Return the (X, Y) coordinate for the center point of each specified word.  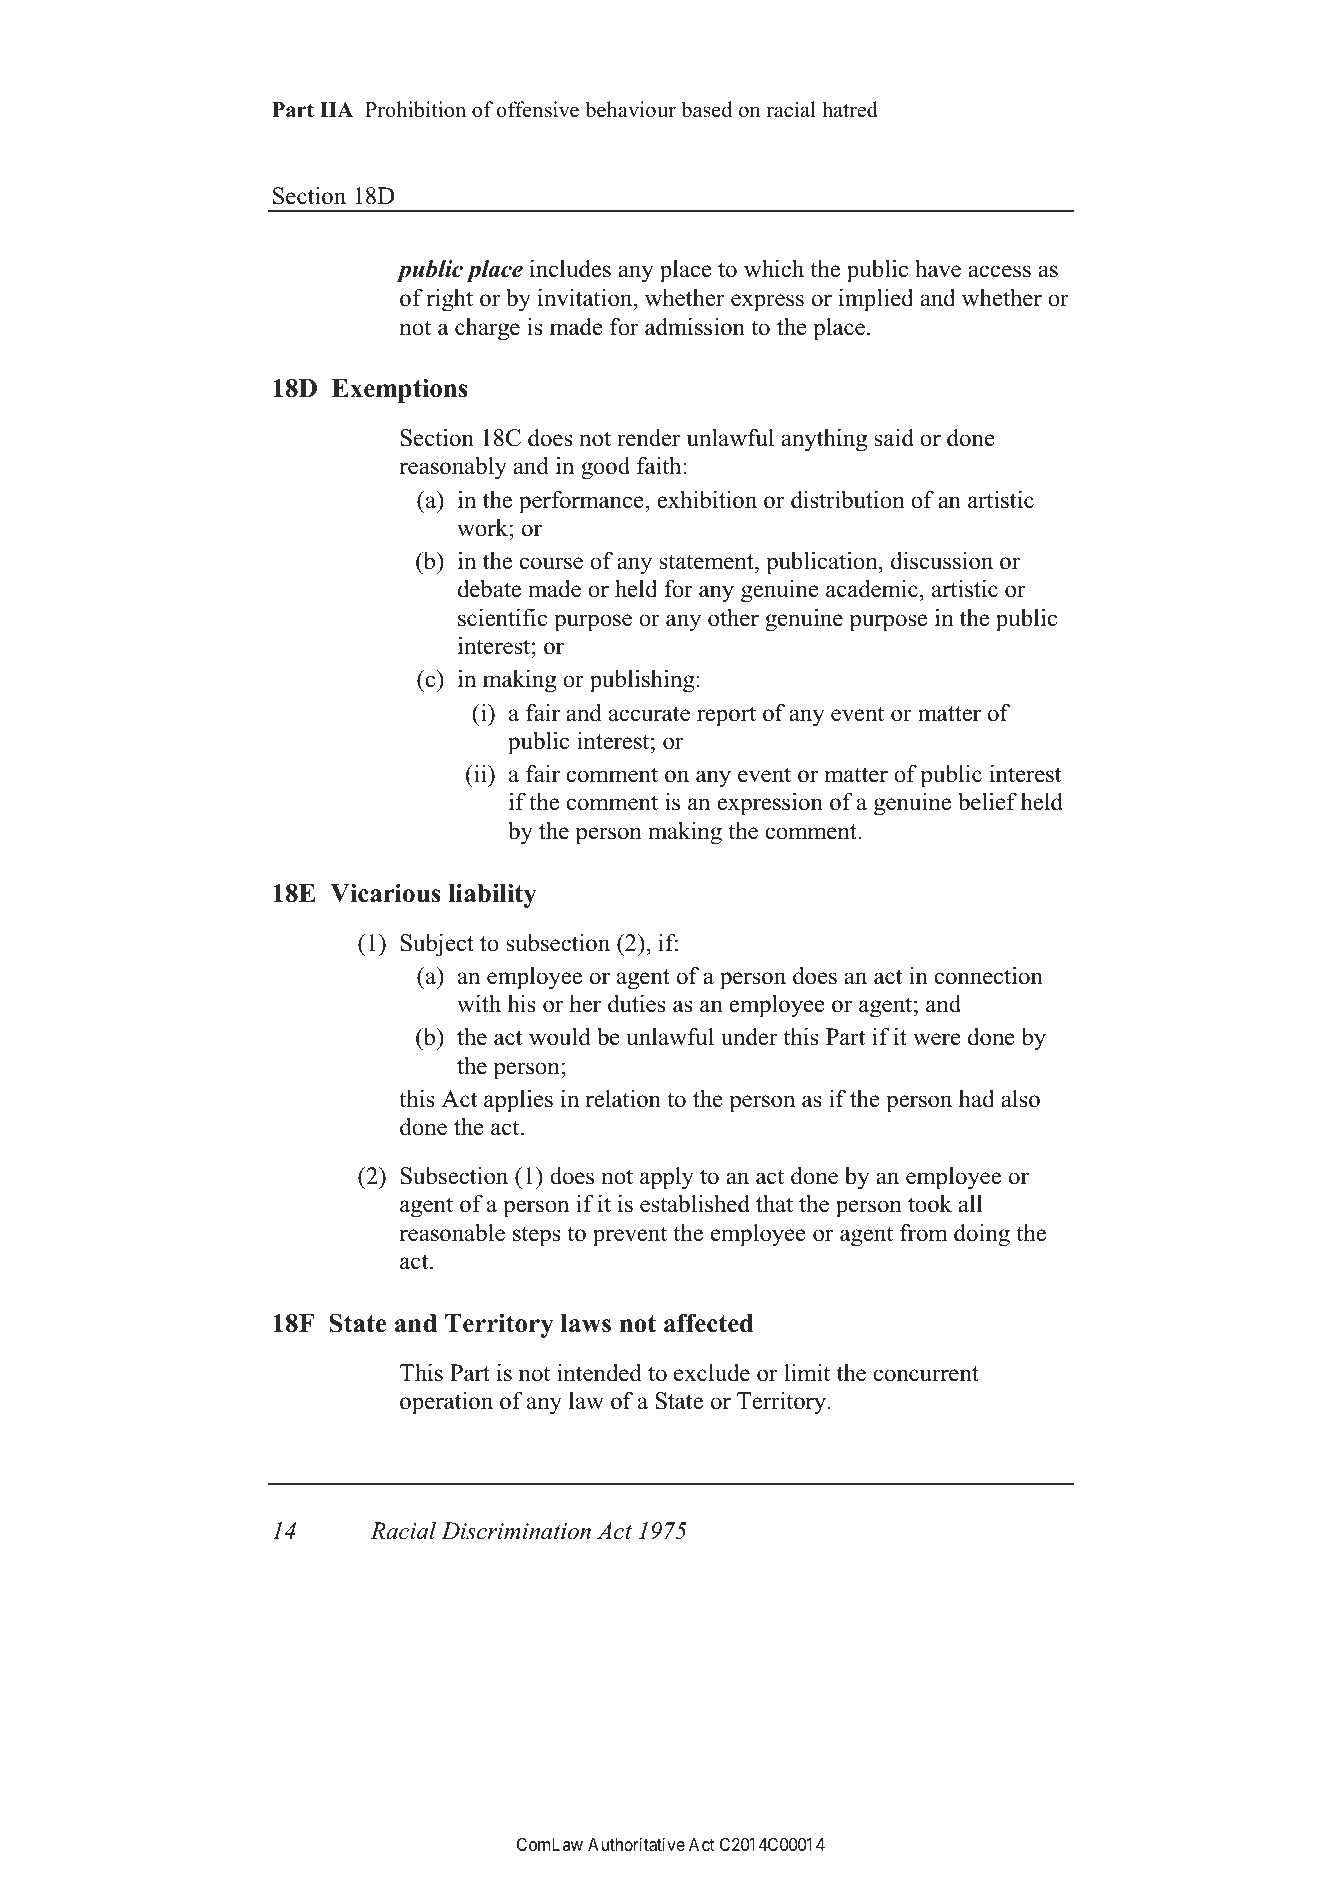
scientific (502, 617)
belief (987, 801)
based (706, 109)
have (938, 268)
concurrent (926, 1374)
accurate (649, 714)
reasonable (452, 1232)
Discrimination (516, 1531)
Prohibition (415, 109)
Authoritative (636, 1844)
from (924, 1233)
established (695, 1203)
